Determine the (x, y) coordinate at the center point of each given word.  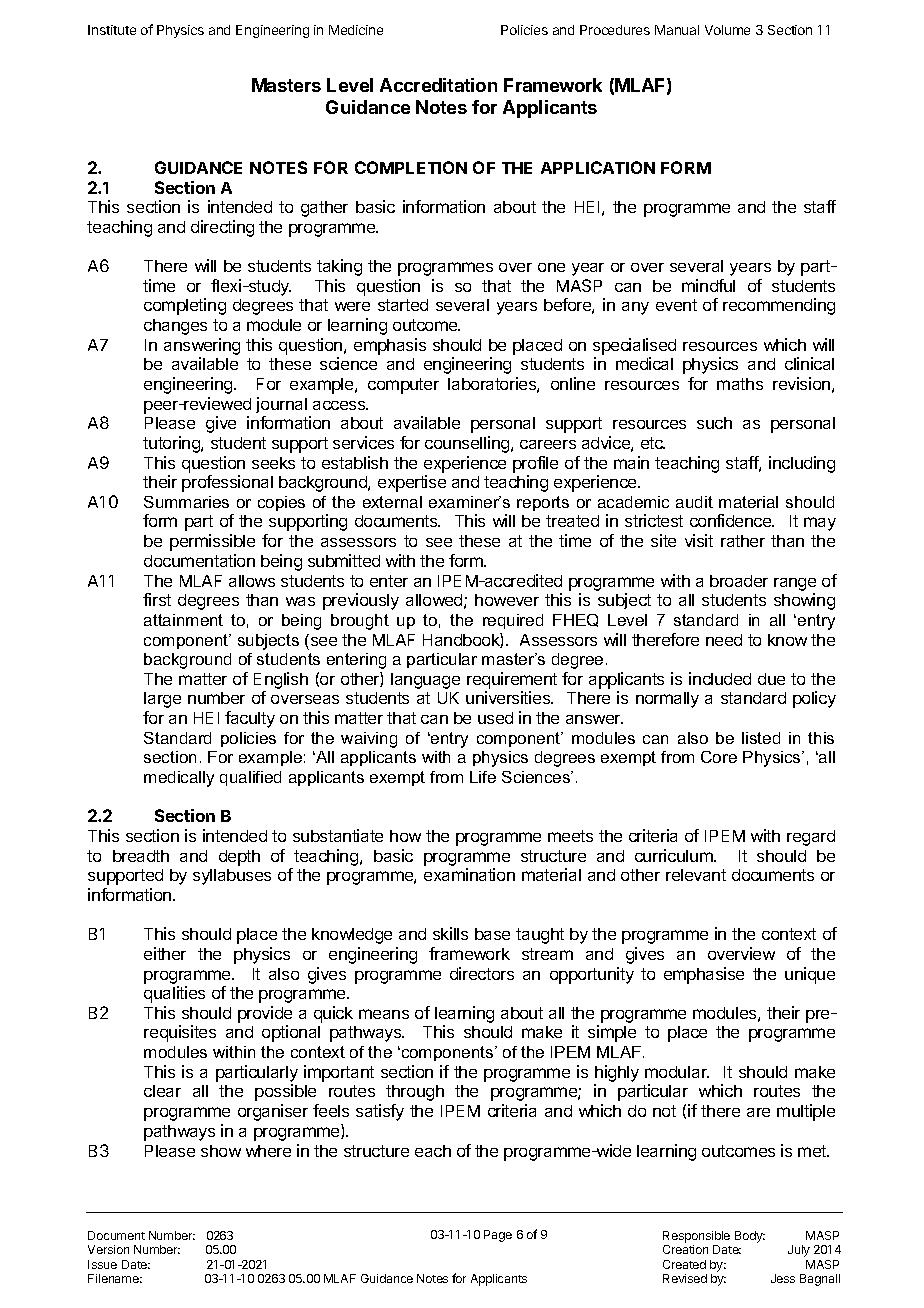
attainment (183, 620)
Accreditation (438, 85)
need (724, 640)
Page (498, 1236)
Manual (677, 30)
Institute (112, 30)
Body (750, 1237)
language (425, 681)
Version (108, 1249)
